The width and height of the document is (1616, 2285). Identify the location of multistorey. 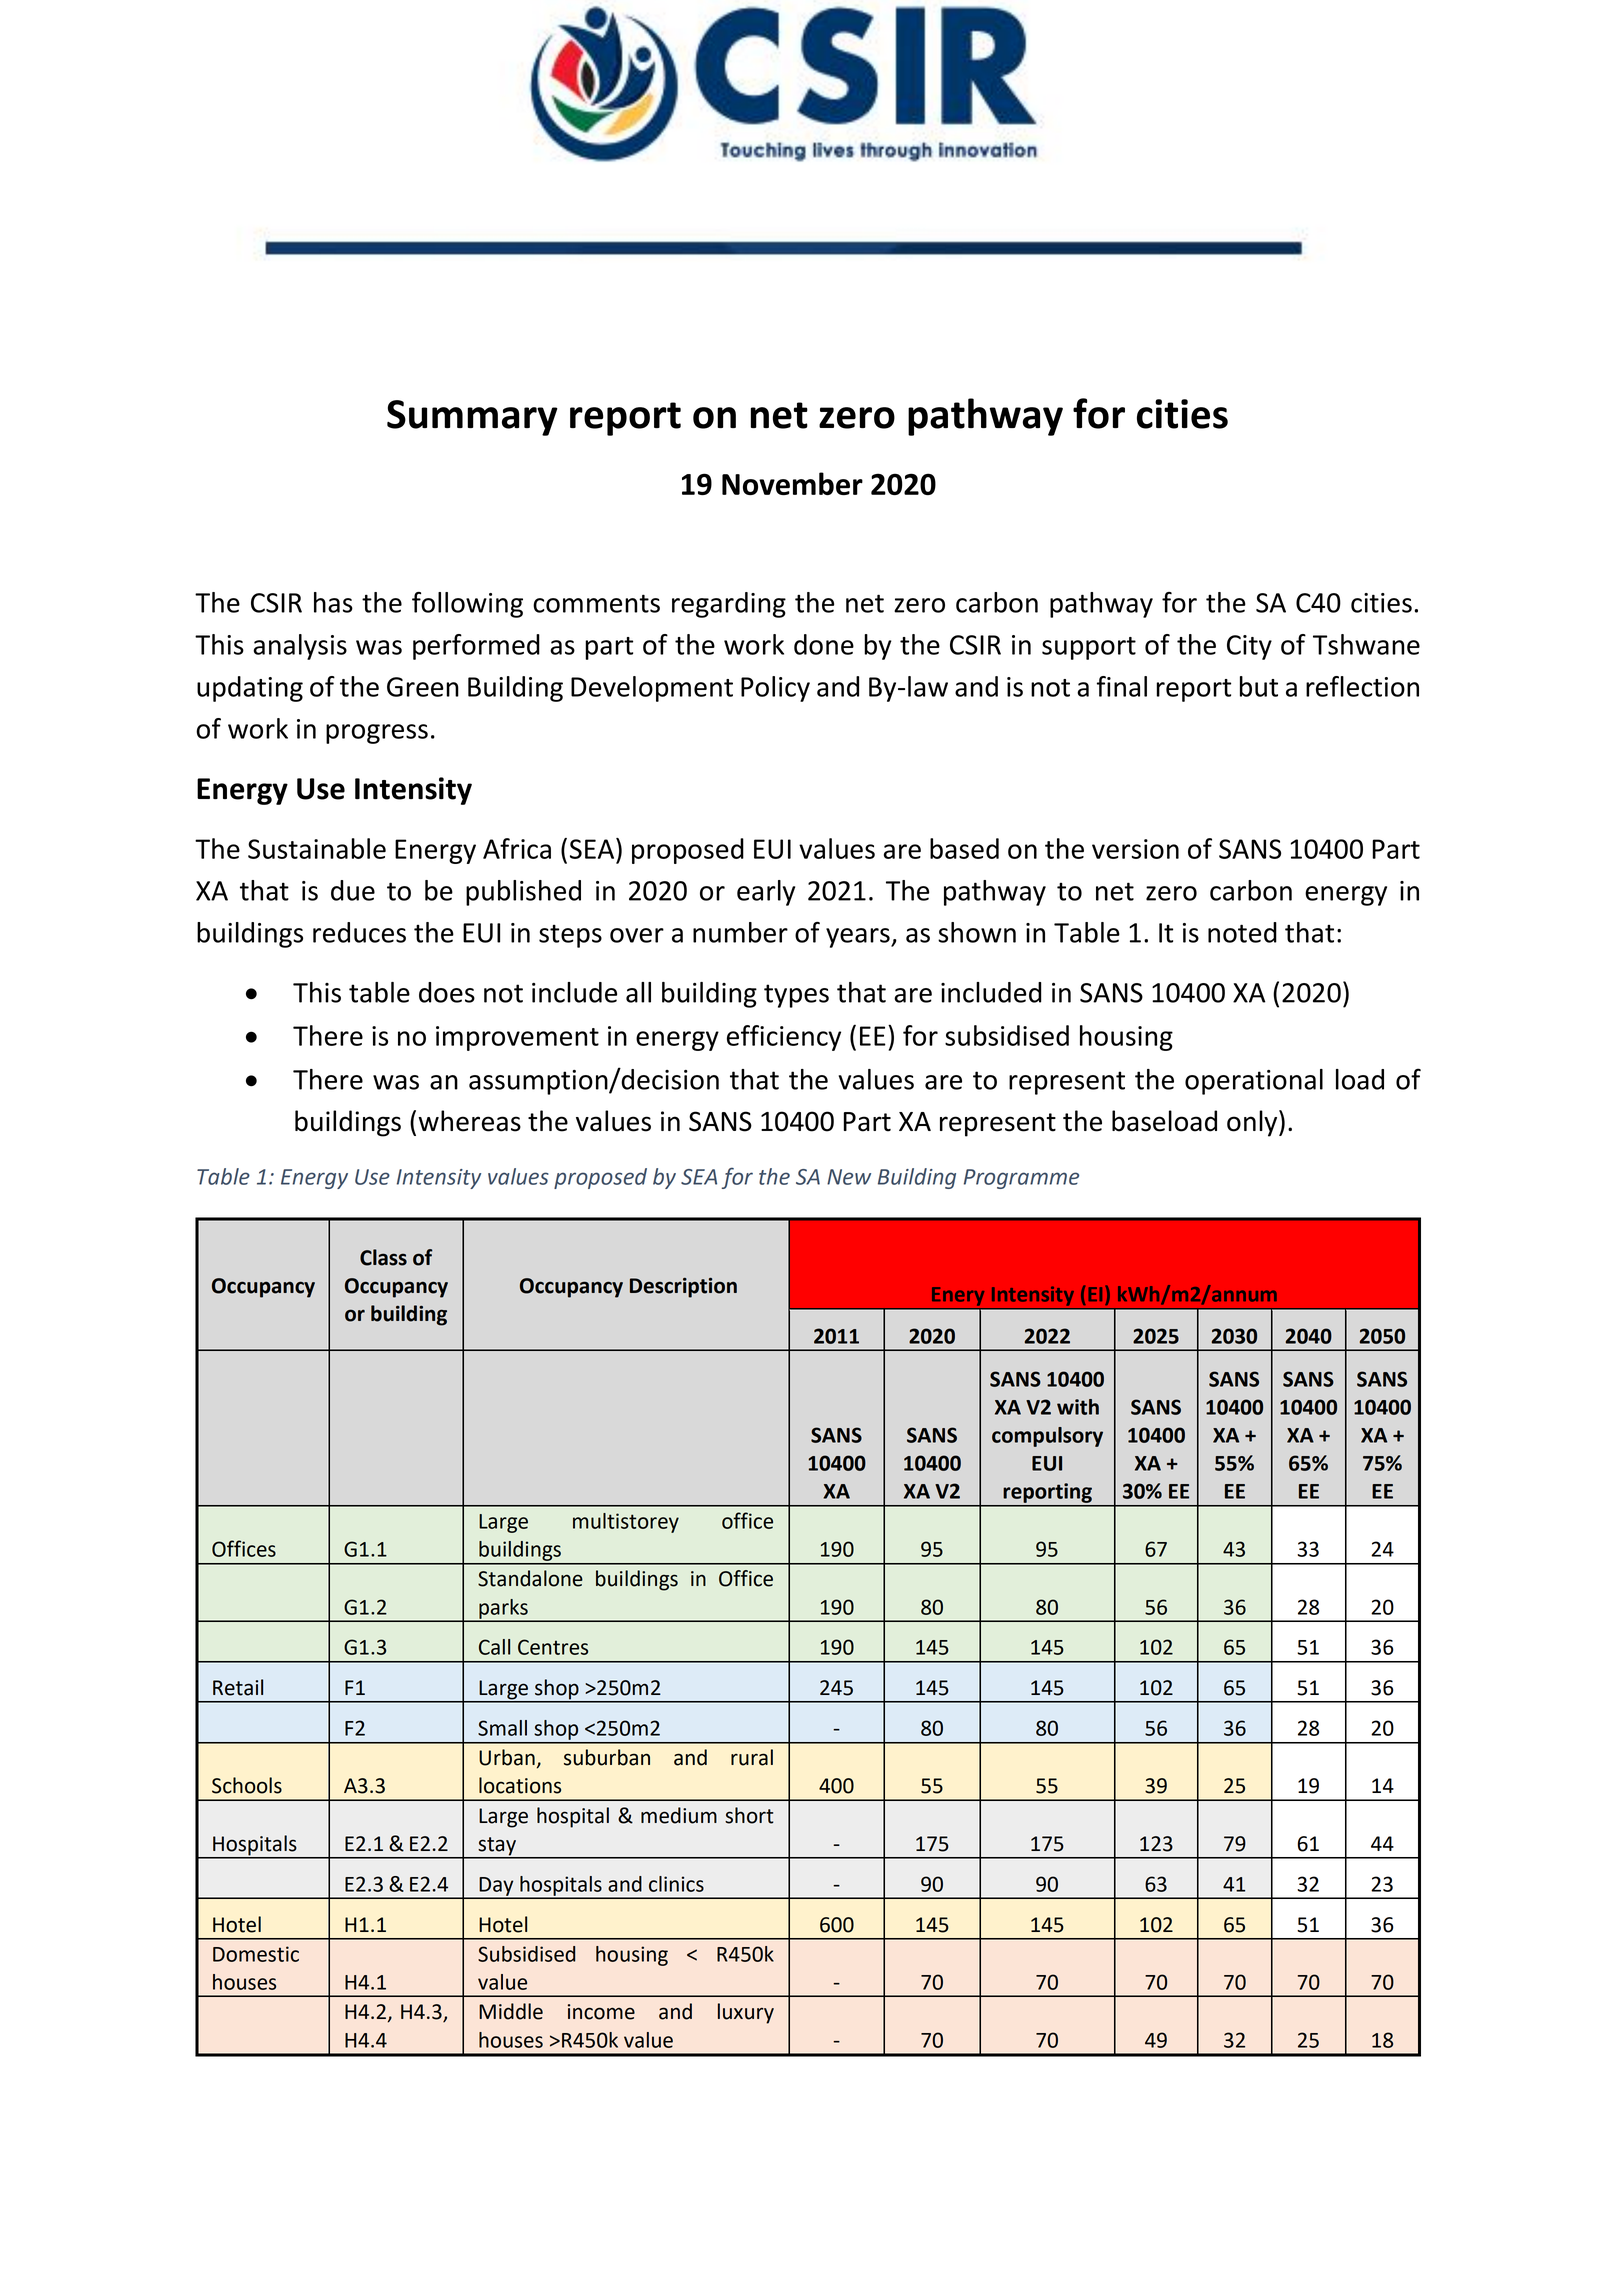
(626, 1523).
